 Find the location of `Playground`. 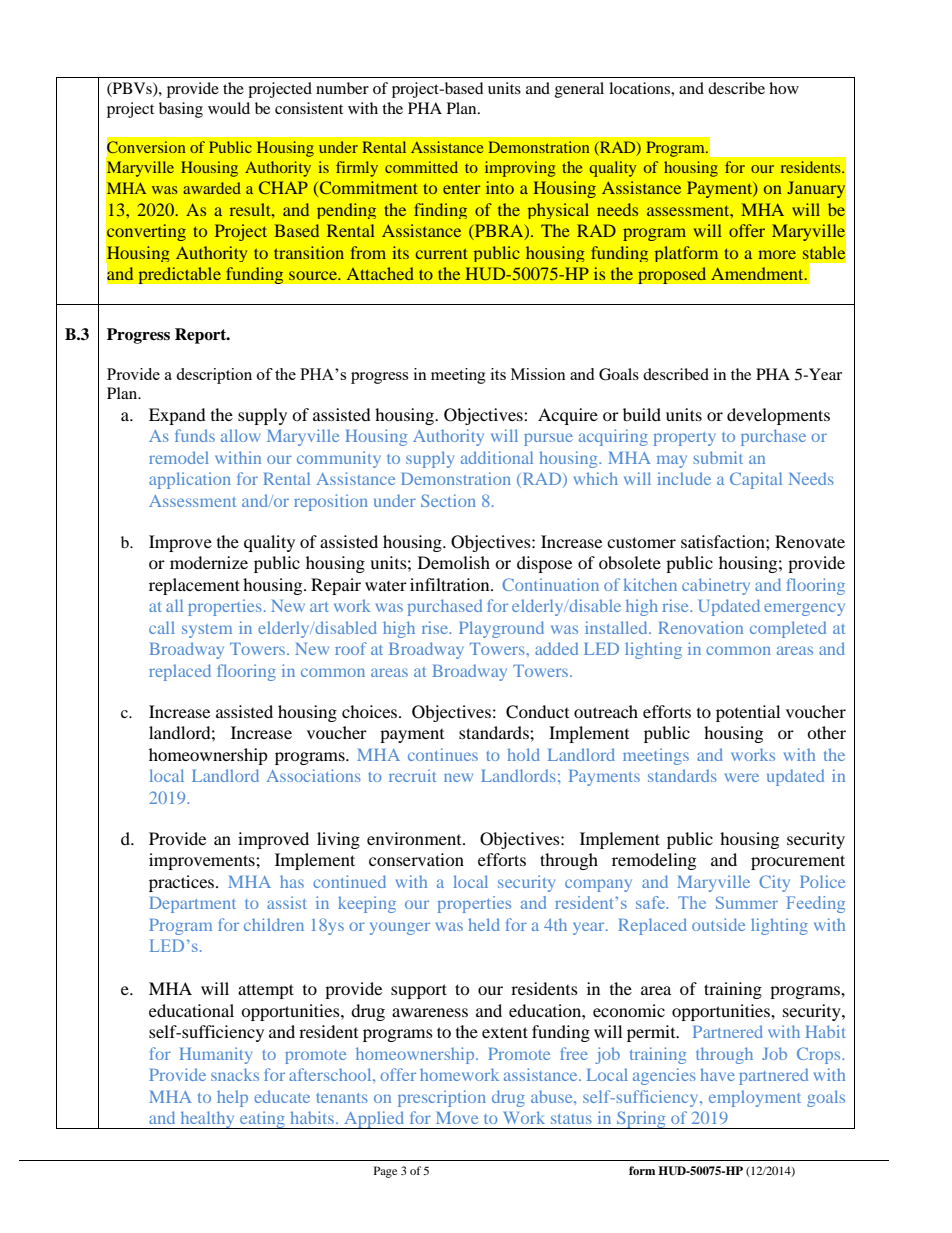

Playground is located at coordinates (501, 629).
